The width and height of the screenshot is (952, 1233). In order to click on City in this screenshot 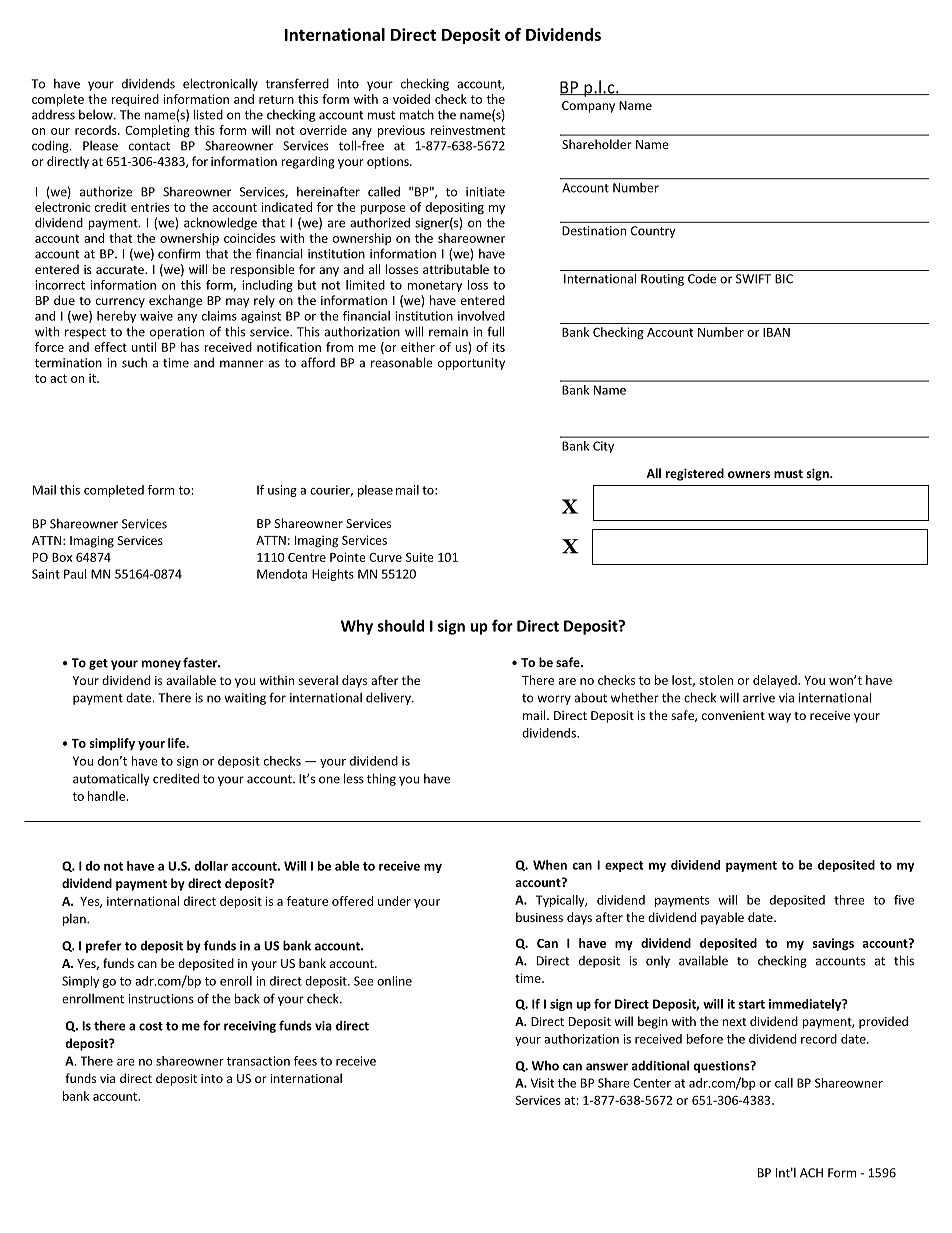, I will do `click(603, 447)`.
